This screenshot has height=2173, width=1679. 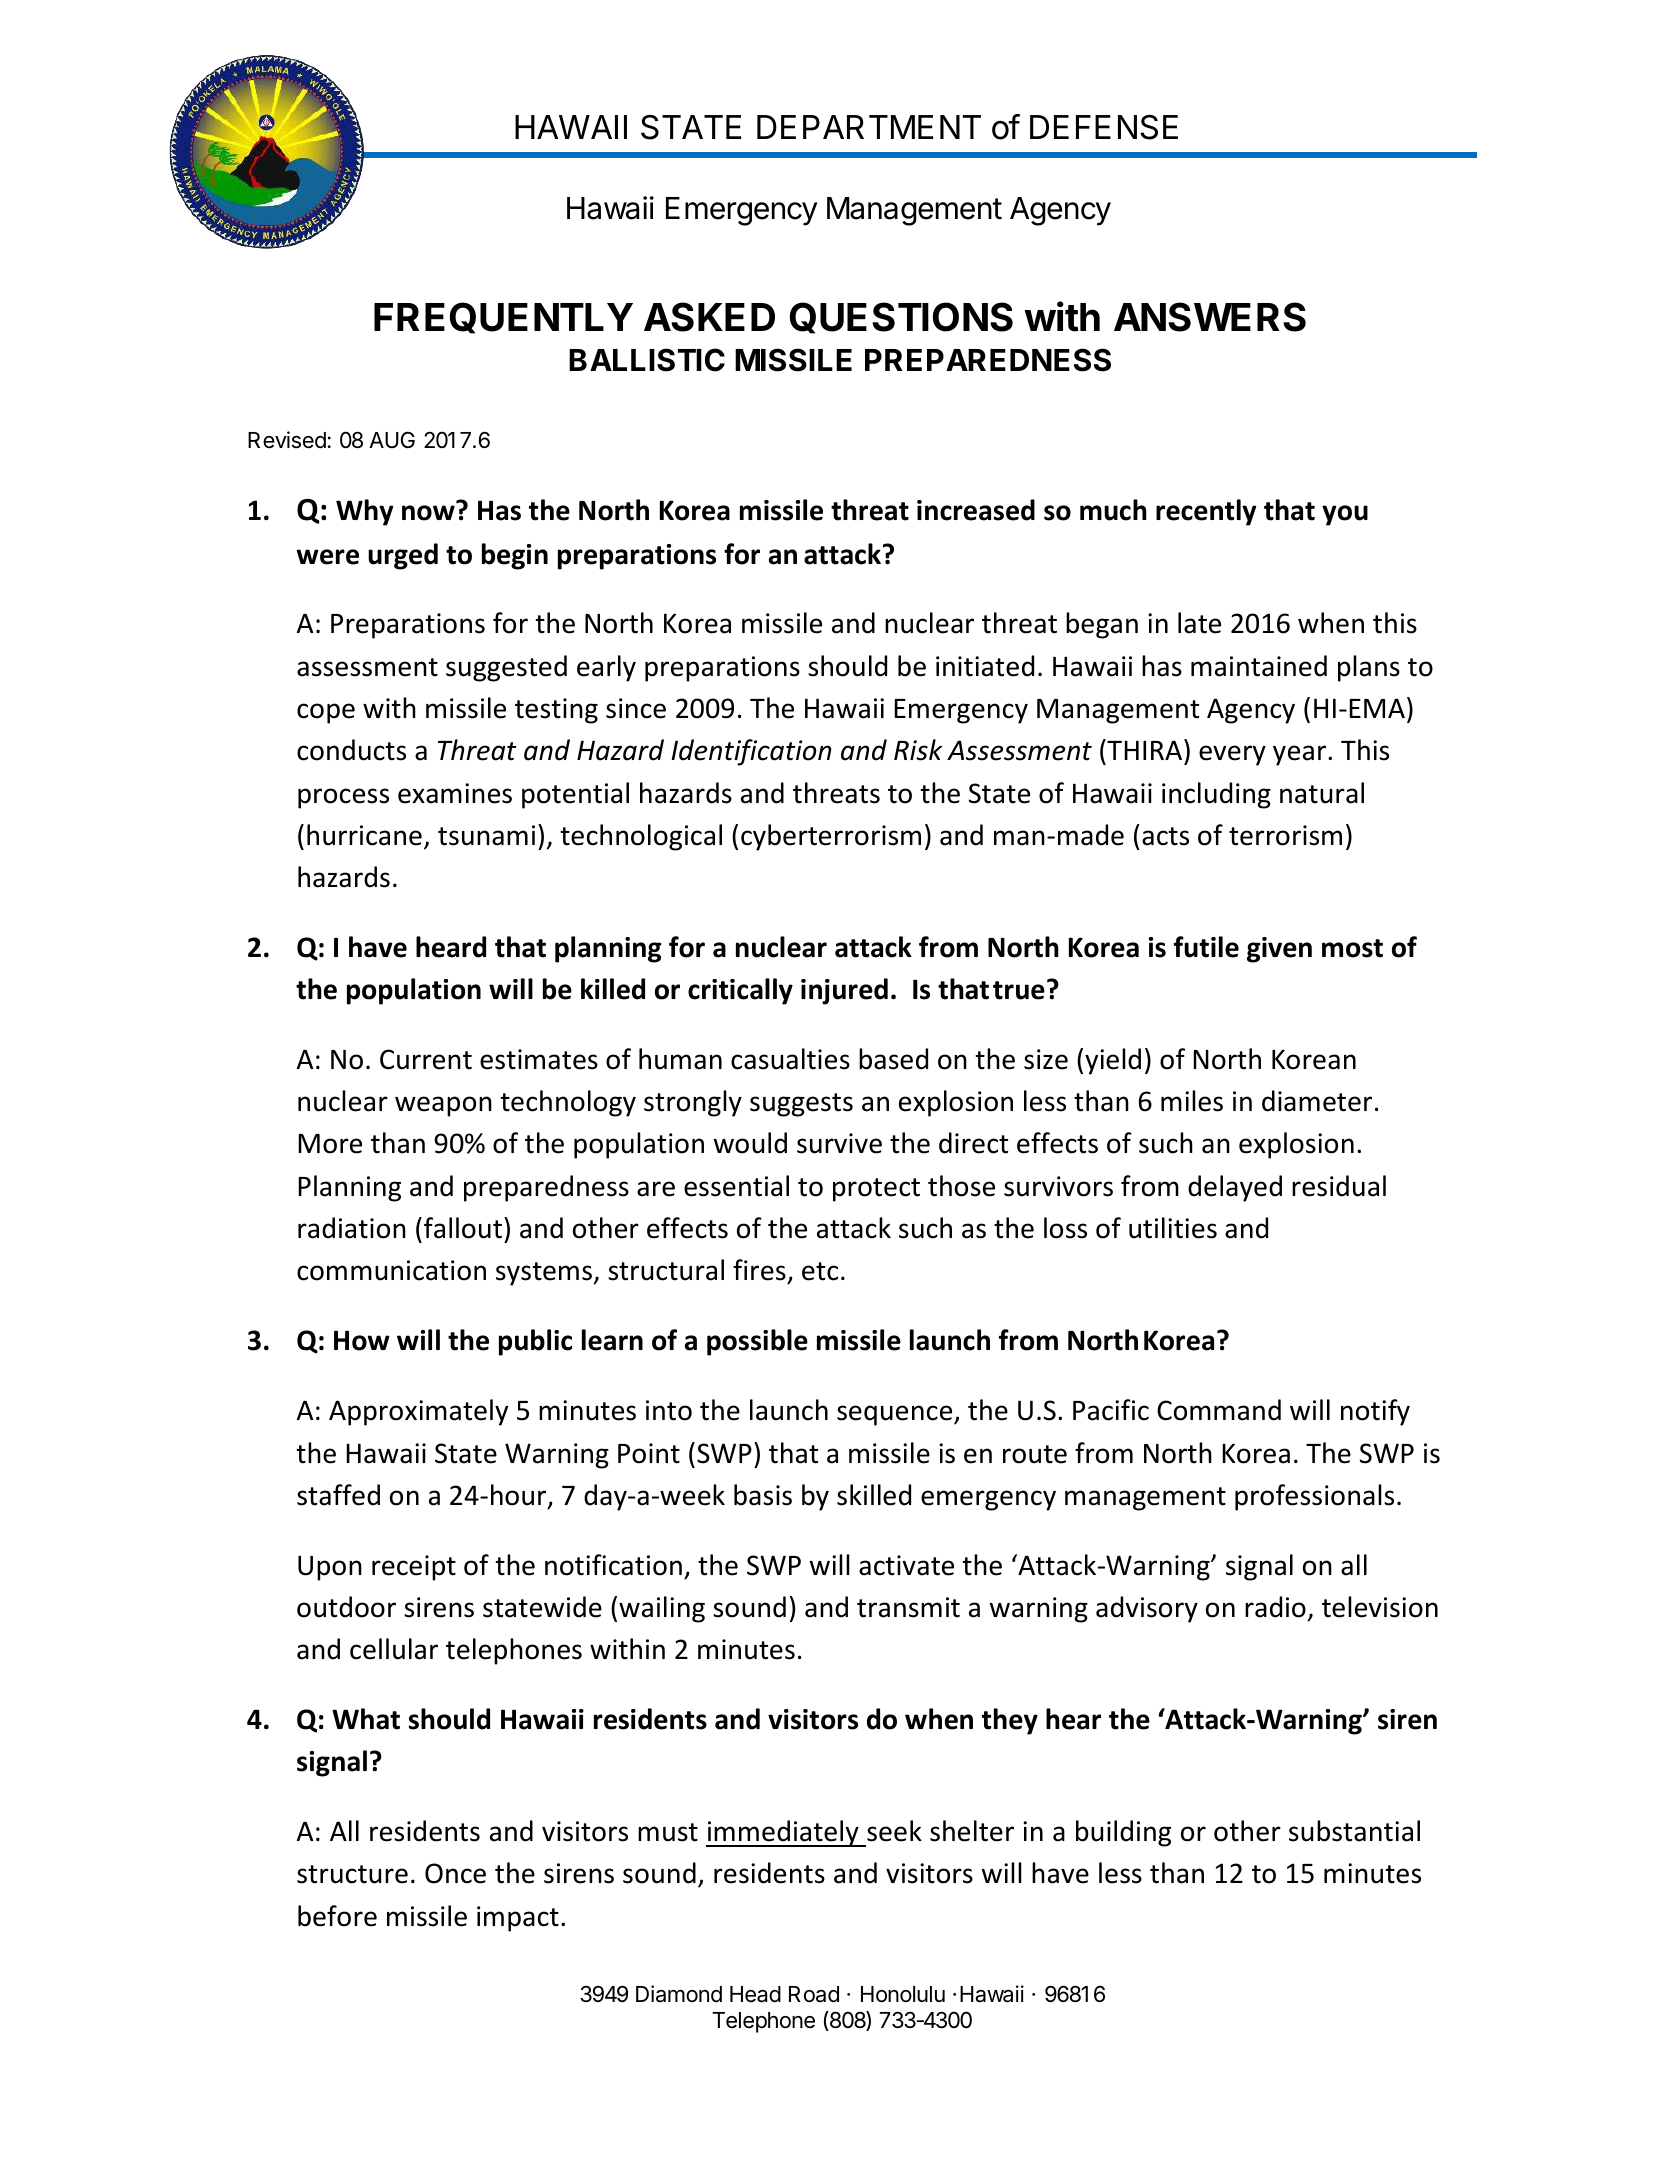 What do you see at coordinates (814, 1994) in the screenshot?
I see `Road` at bounding box center [814, 1994].
